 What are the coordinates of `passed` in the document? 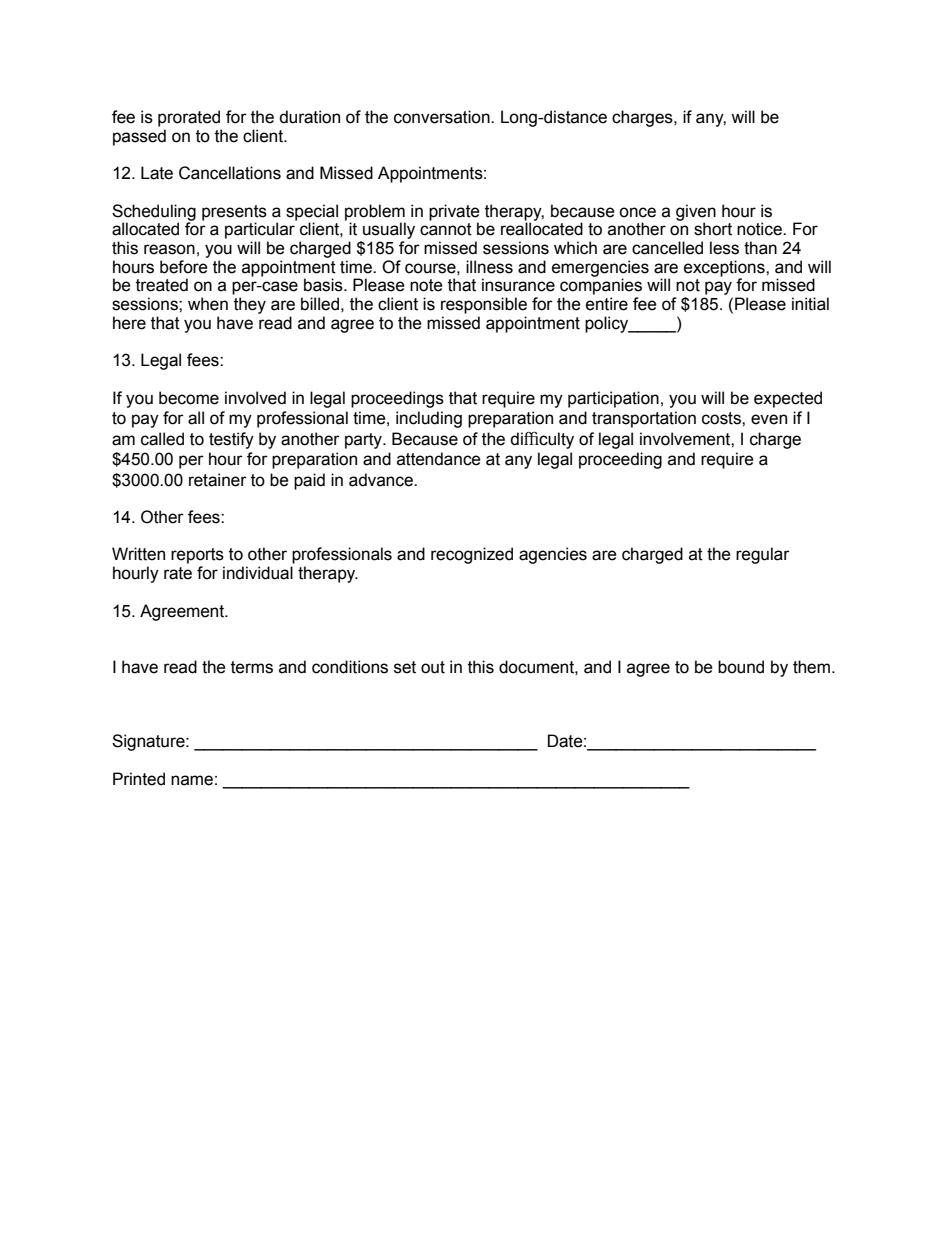 It's located at (139, 137).
